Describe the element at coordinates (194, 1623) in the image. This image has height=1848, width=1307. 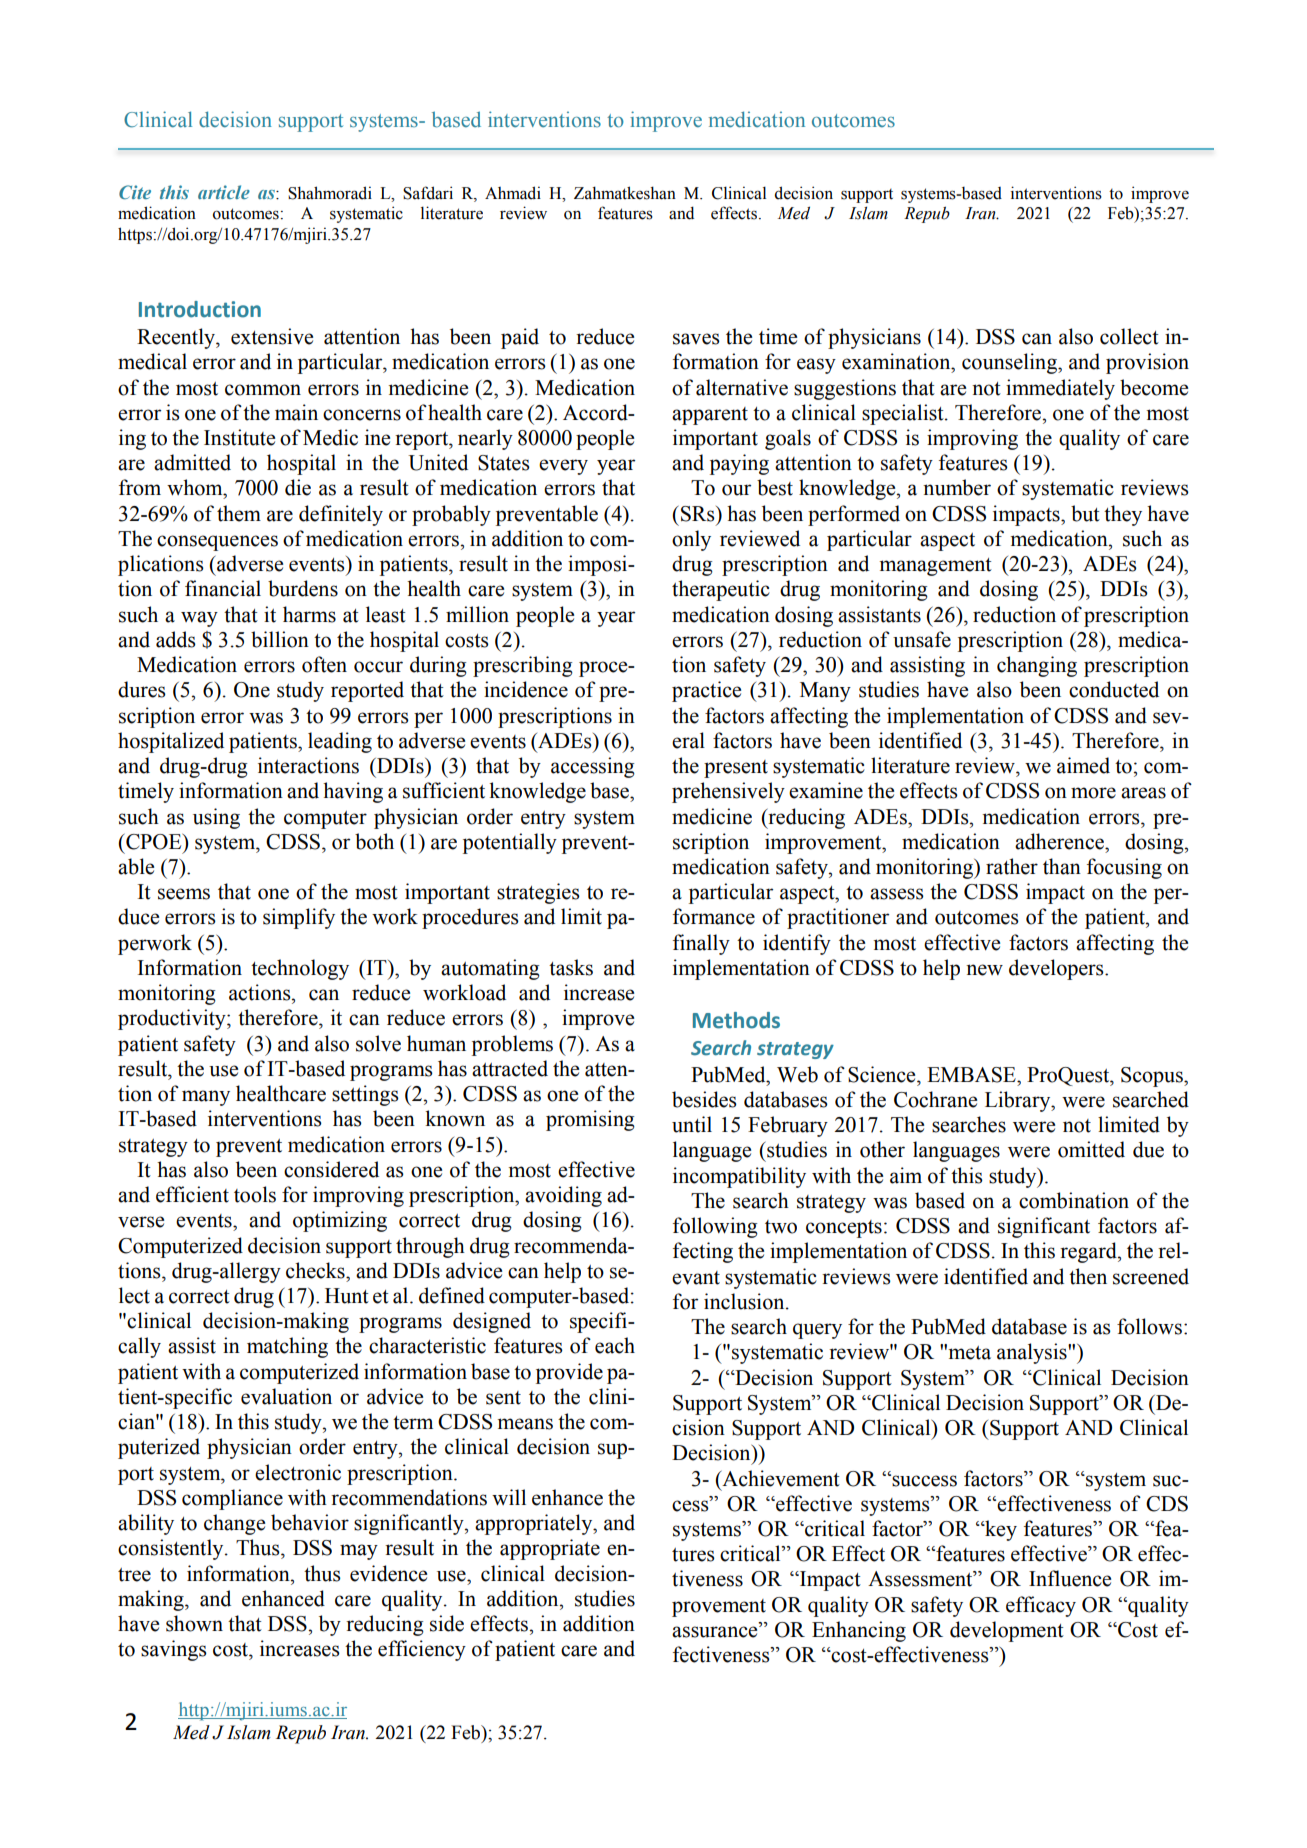
I see `shown` at that location.
